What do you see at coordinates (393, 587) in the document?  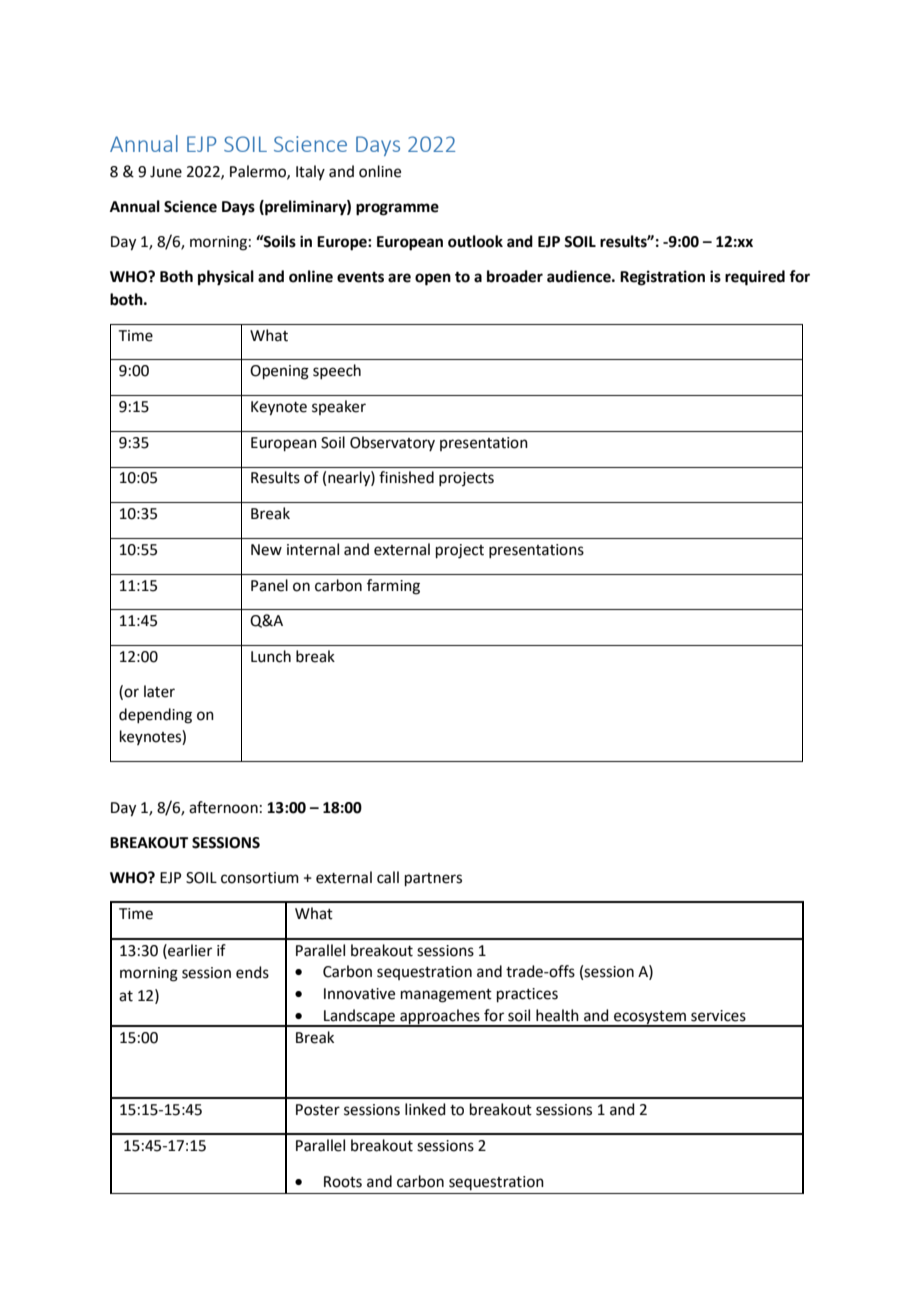 I see `farming` at bounding box center [393, 587].
